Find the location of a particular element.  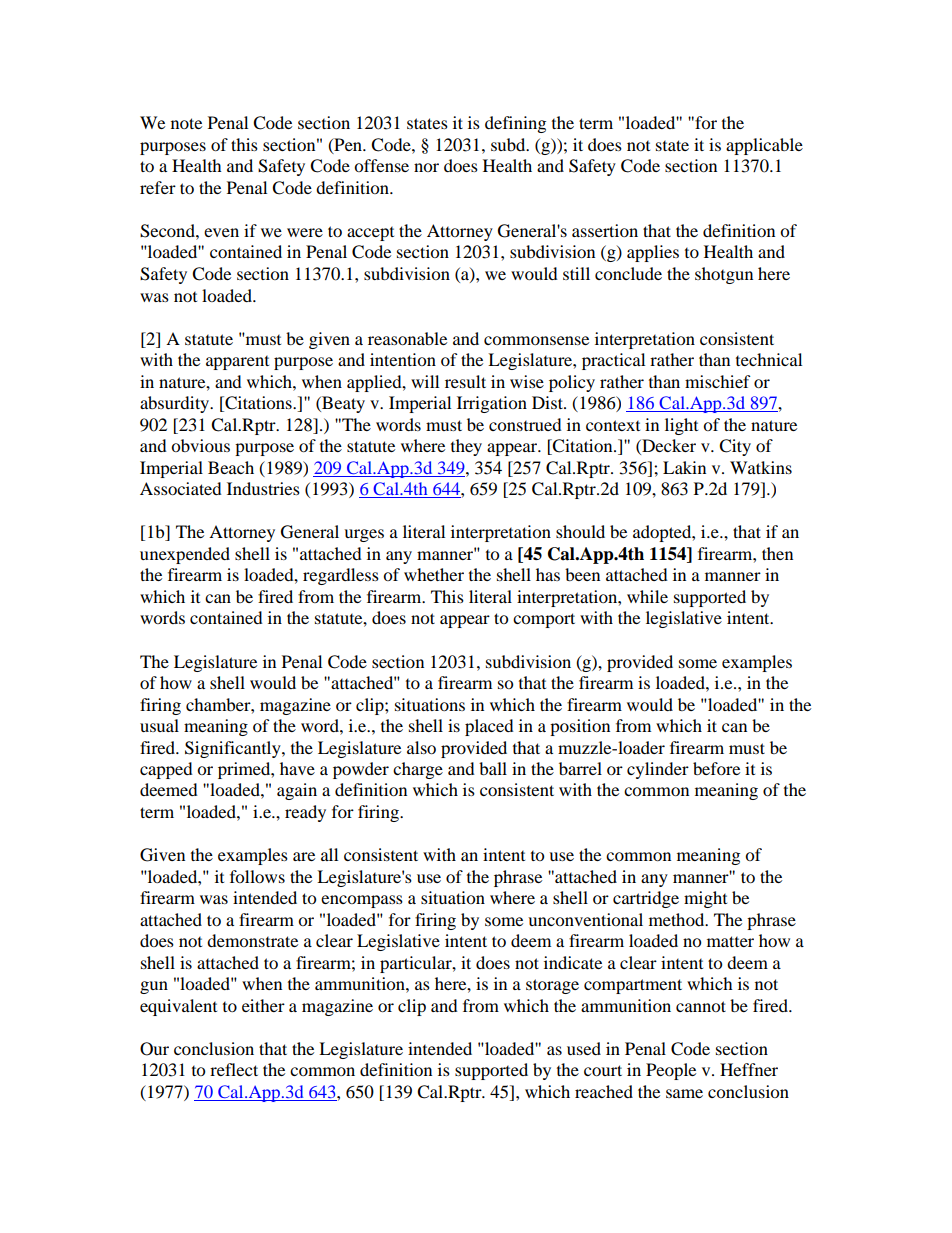

might is located at coordinates (705, 899).
